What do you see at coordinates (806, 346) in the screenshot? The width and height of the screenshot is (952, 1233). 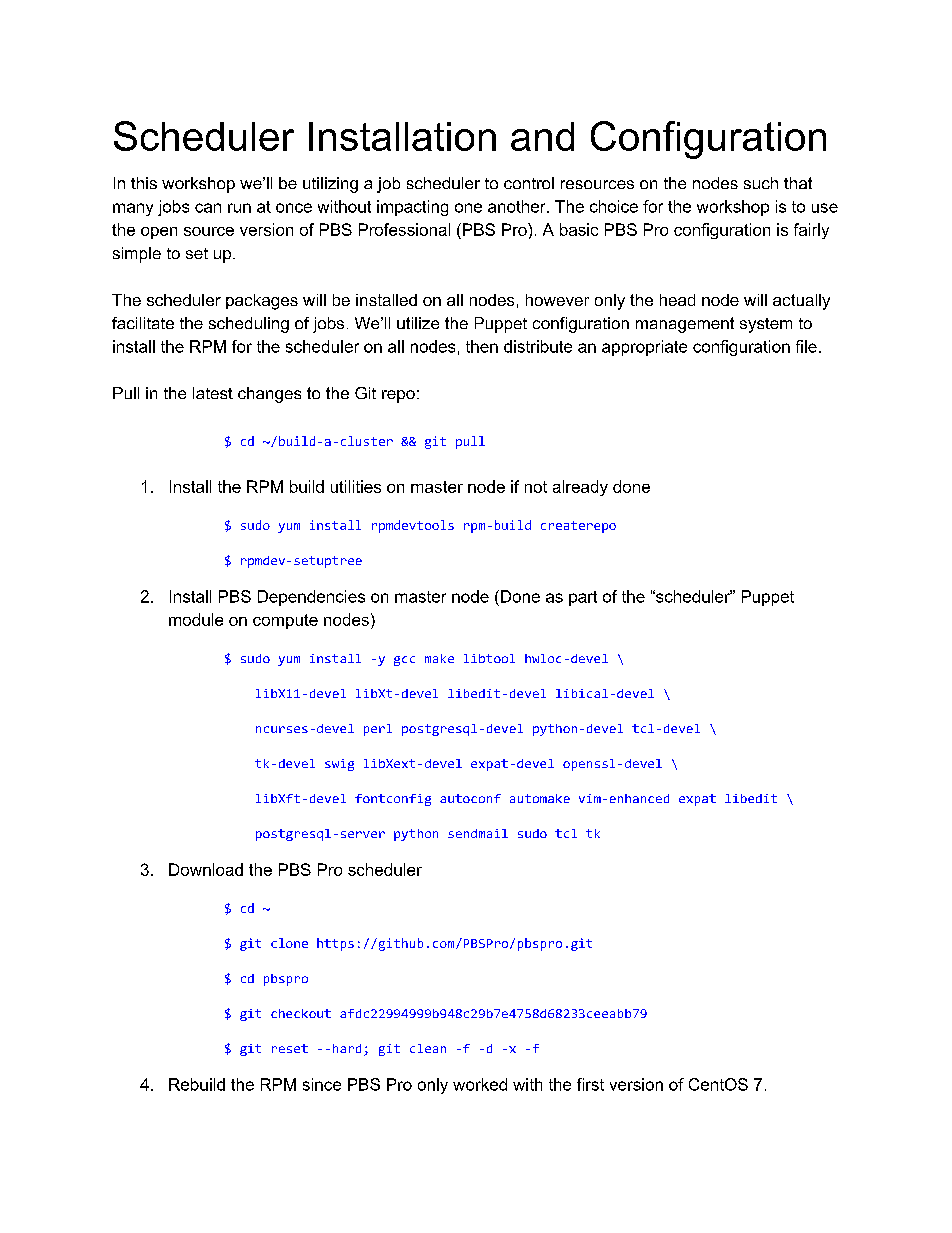 I see `file` at bounding box center [806, 346].
